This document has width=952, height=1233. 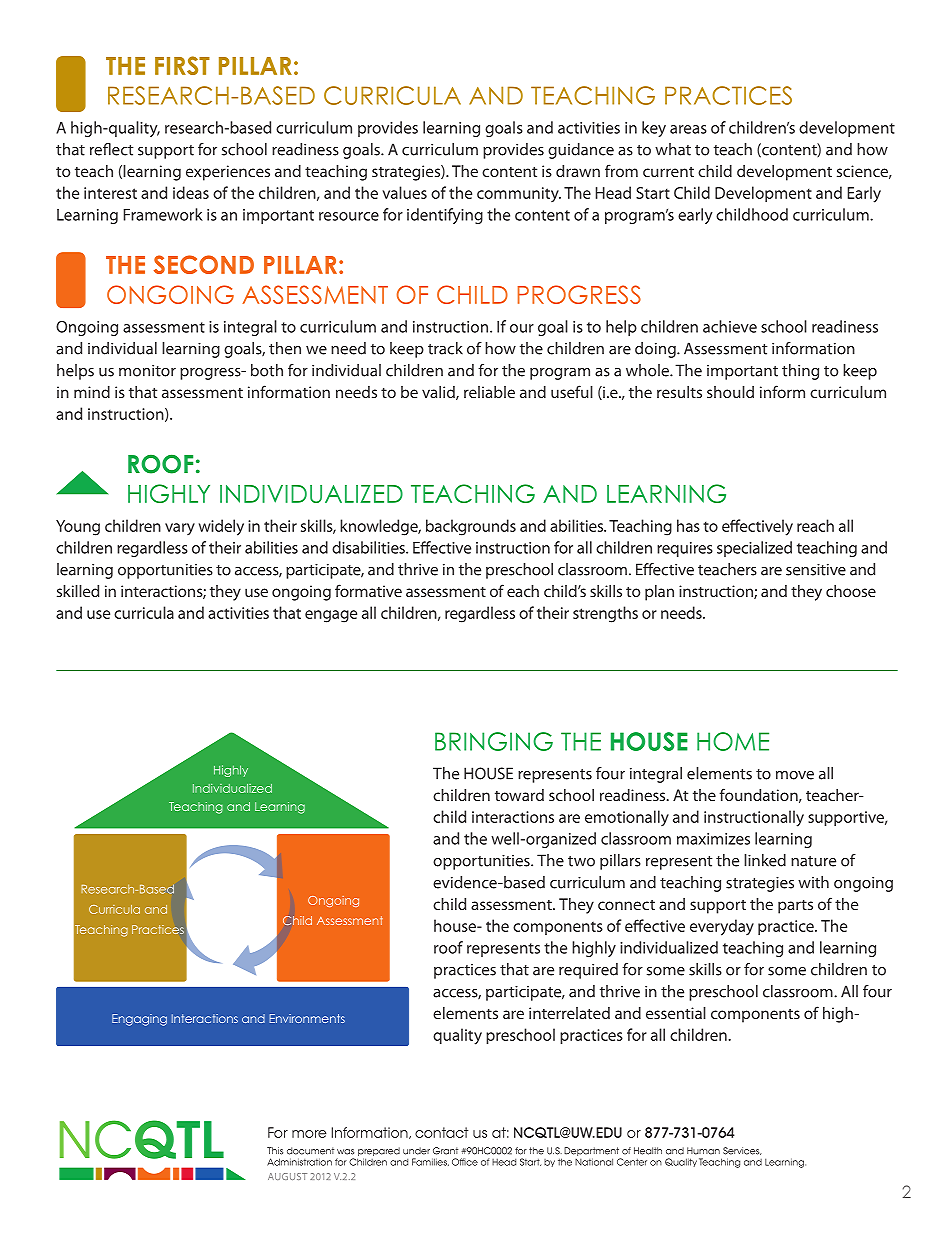 What do you see at coordinates (445, 348) in the document?
I see `track` at bounding box center [445, 348].
